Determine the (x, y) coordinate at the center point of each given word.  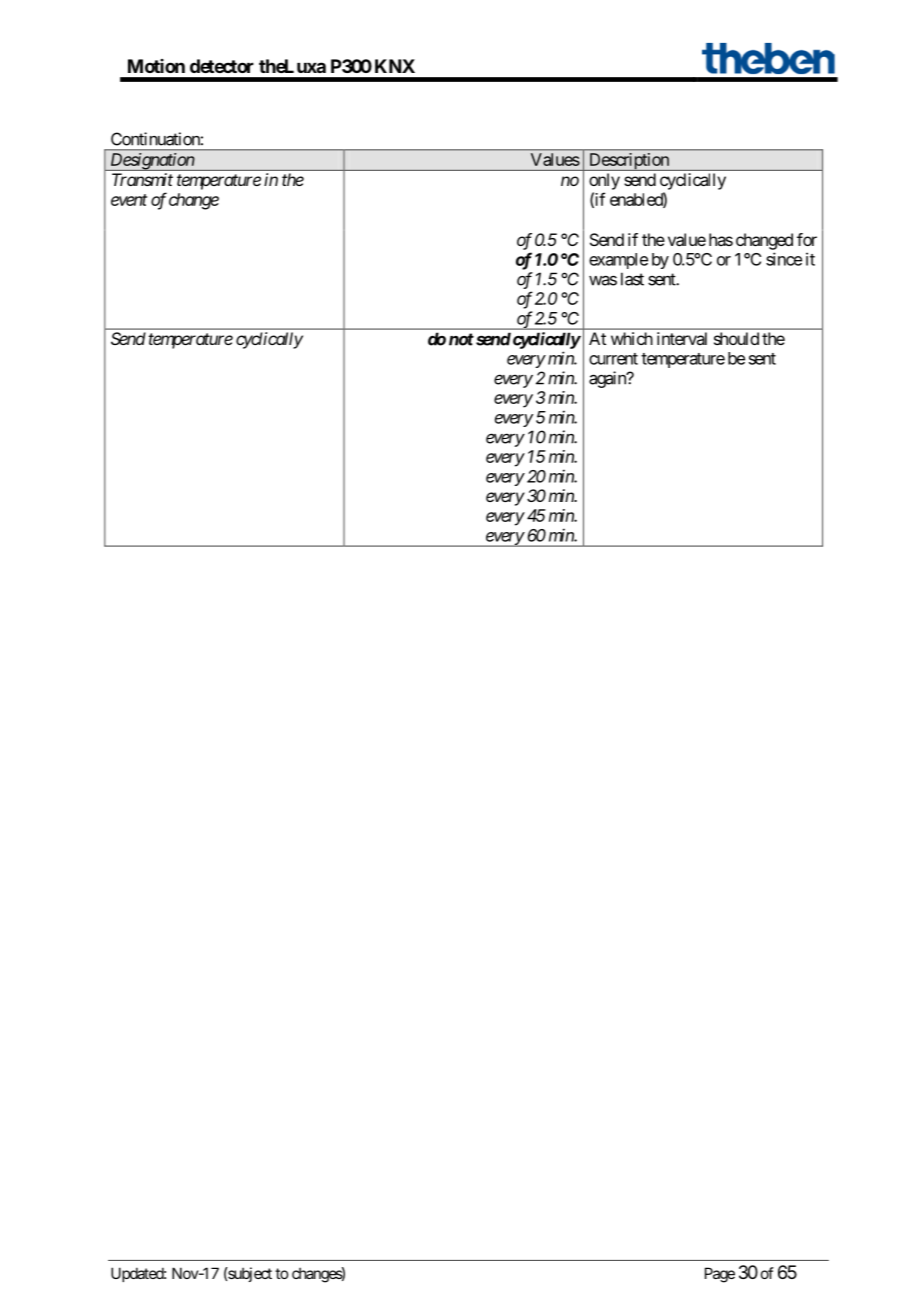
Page (720, 1275)
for (807, 239)
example (618, 261)
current (613, 359)
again (608, 379)
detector (222, 66)
